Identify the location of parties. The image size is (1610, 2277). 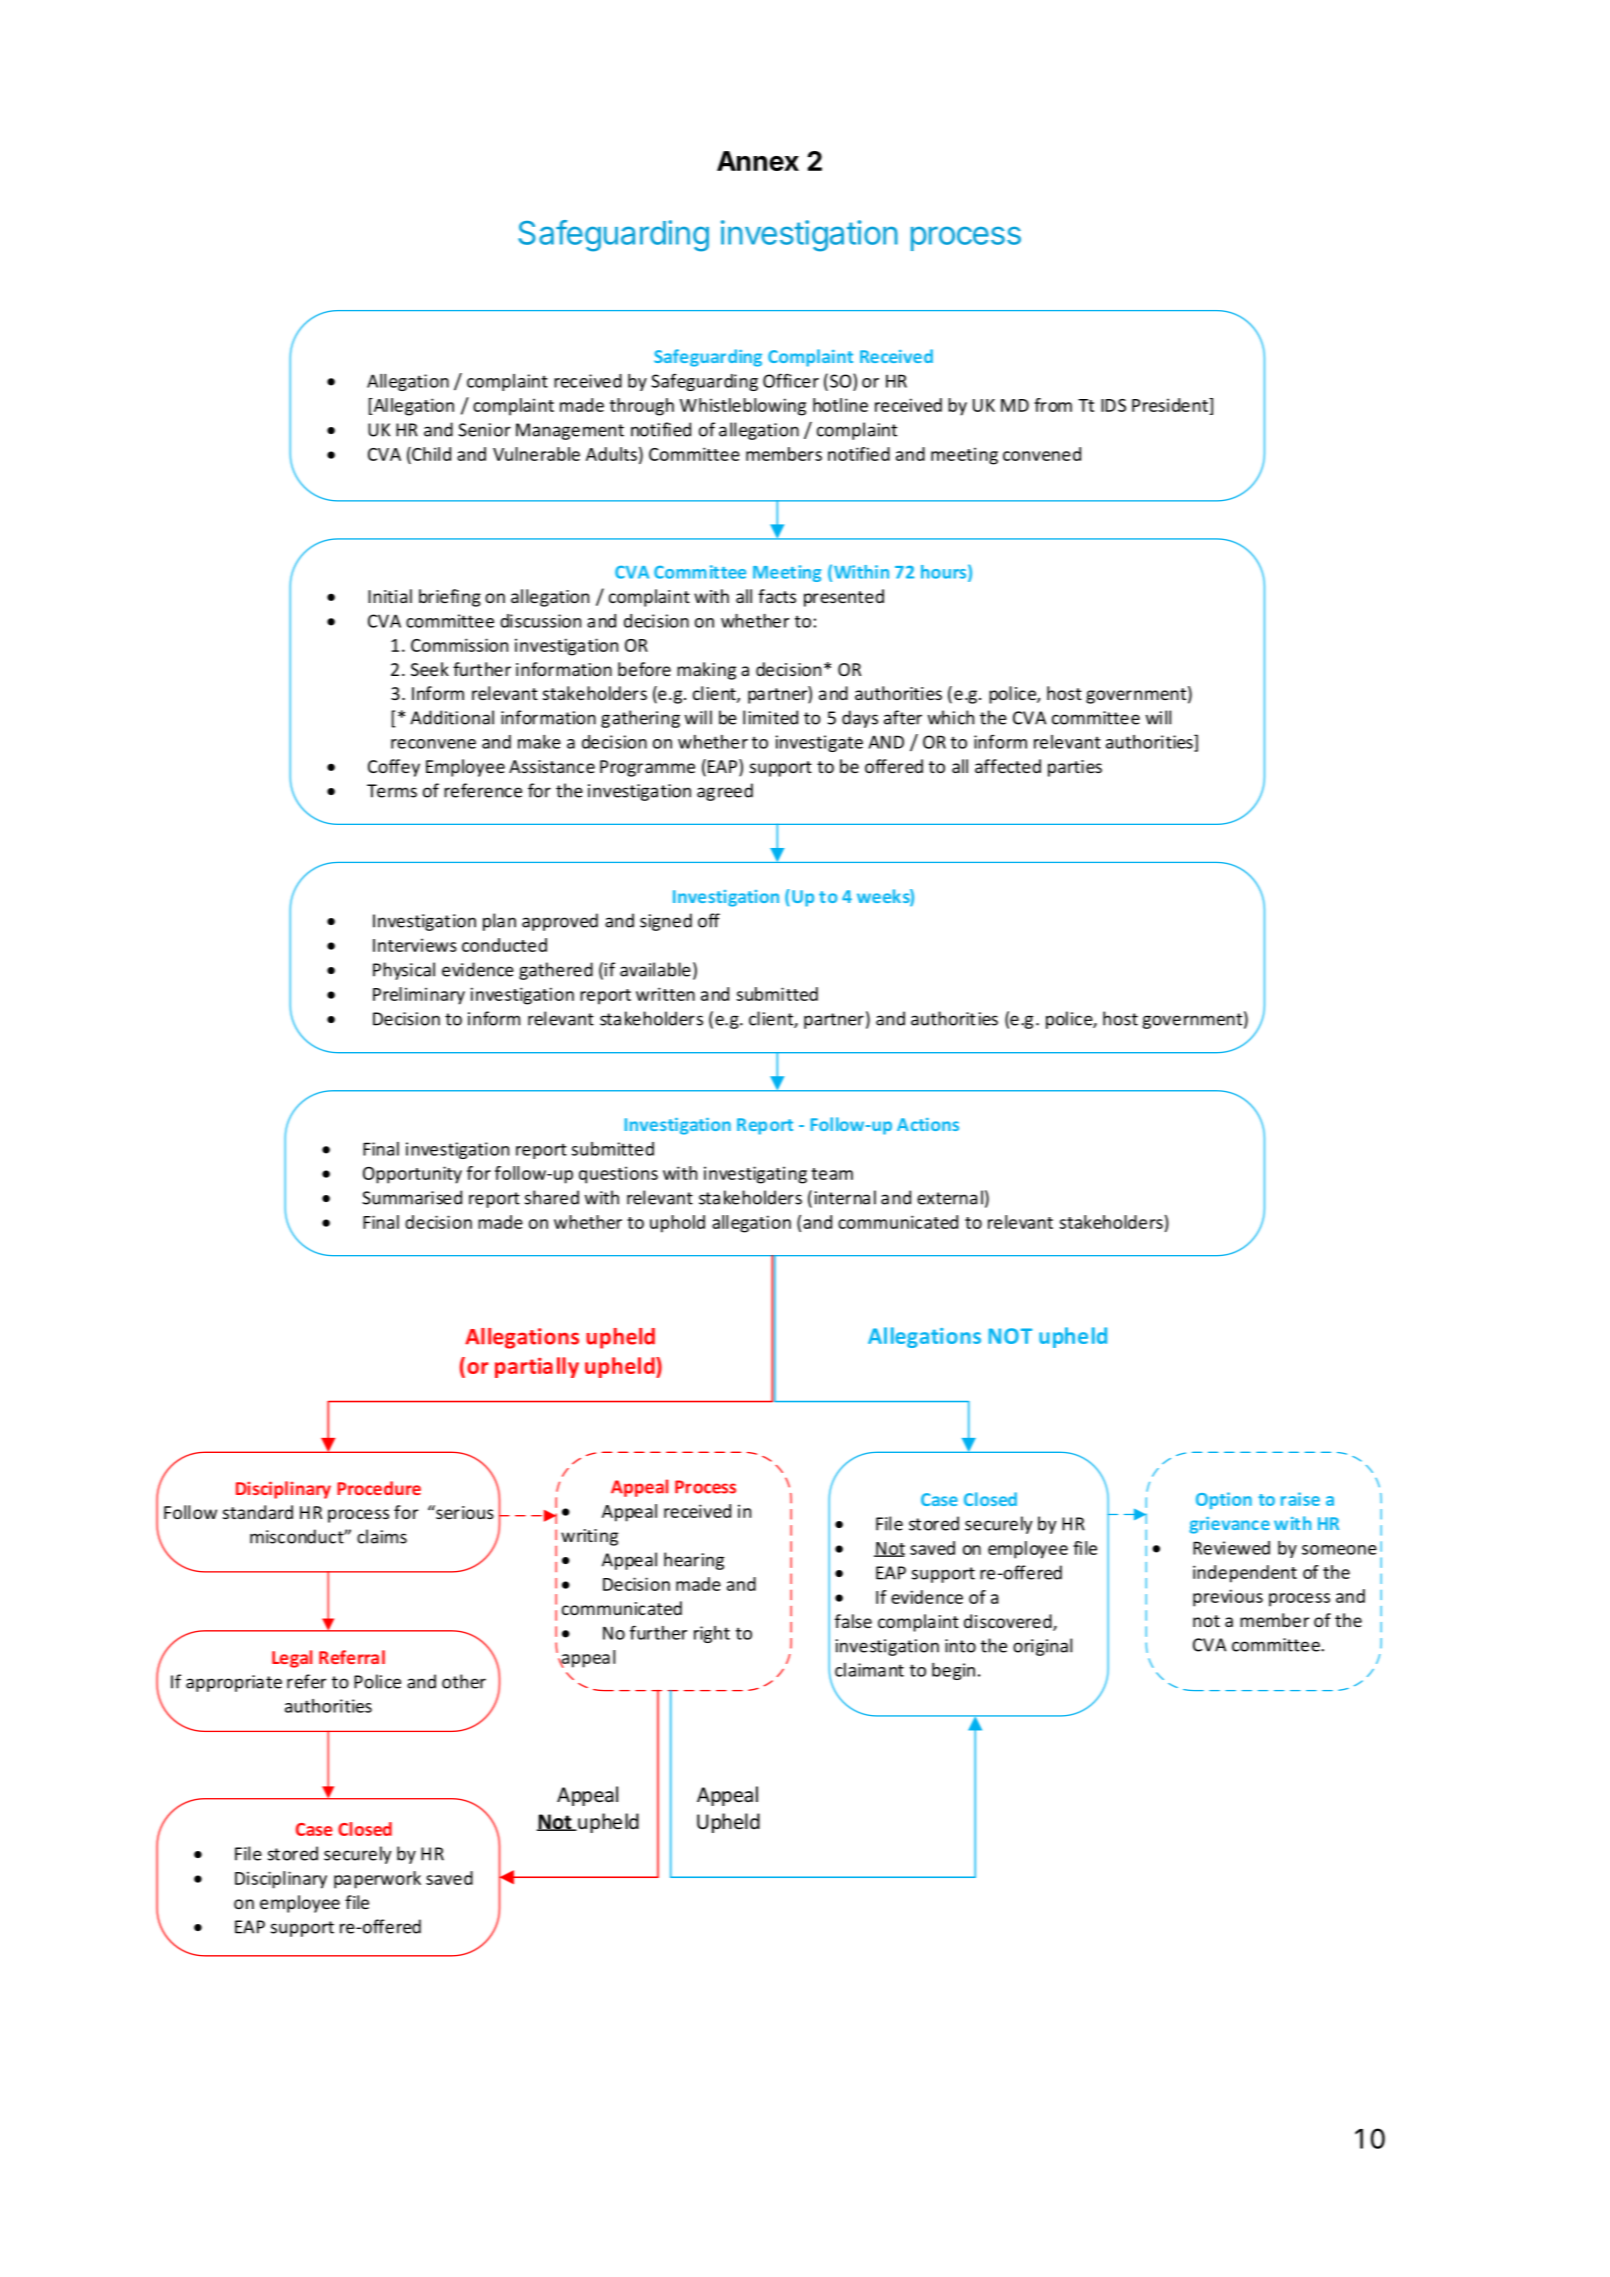
(1075, 768).
